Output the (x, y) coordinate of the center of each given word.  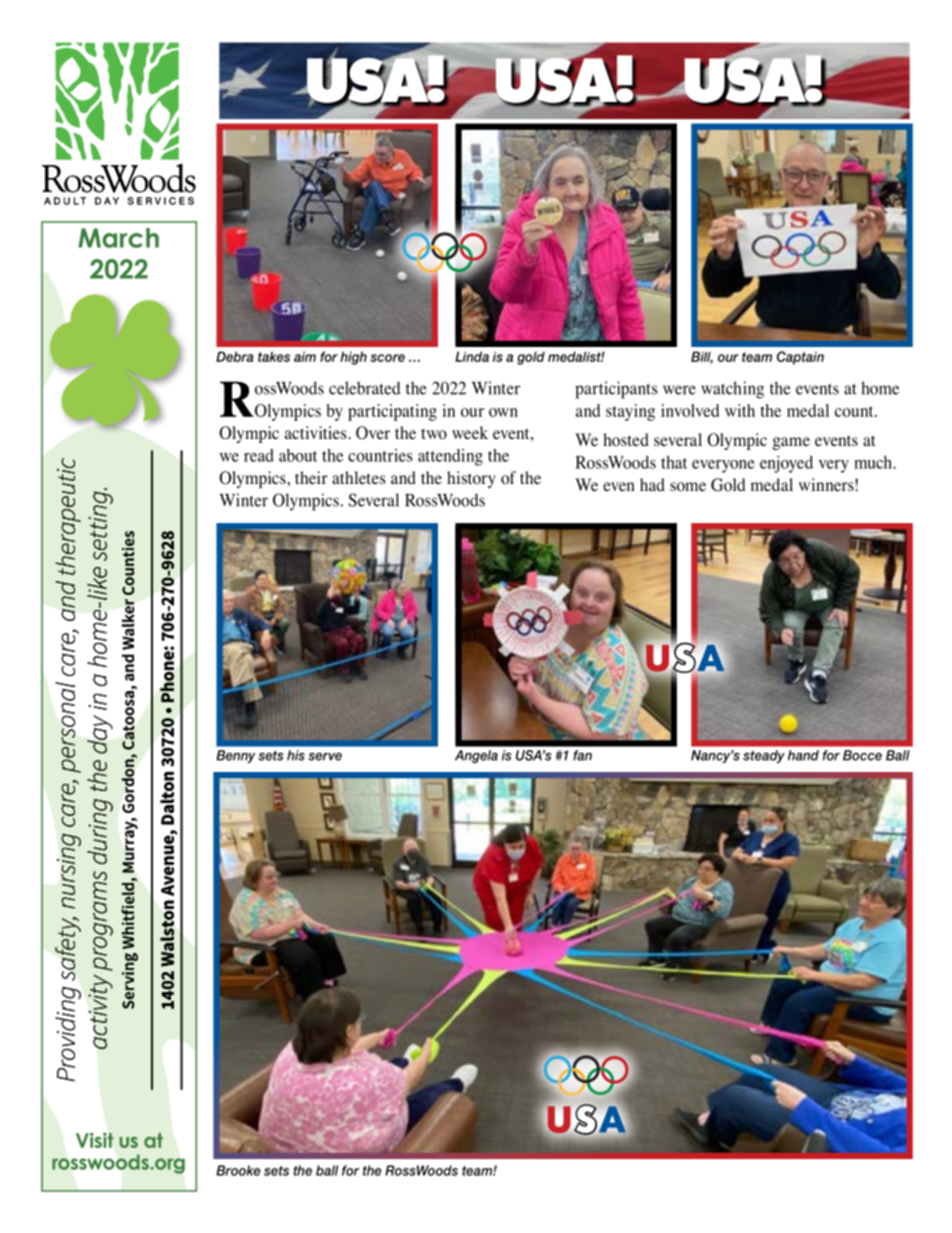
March (118, 238)
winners (827, 484)
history (471, 479)
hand (803, 755)
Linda (472, 356)
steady (764, 756)
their (311, 477)
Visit (95, 1140)
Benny (235, 756)
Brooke (238, 1170)
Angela (476, 756)
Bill (702, 357)
